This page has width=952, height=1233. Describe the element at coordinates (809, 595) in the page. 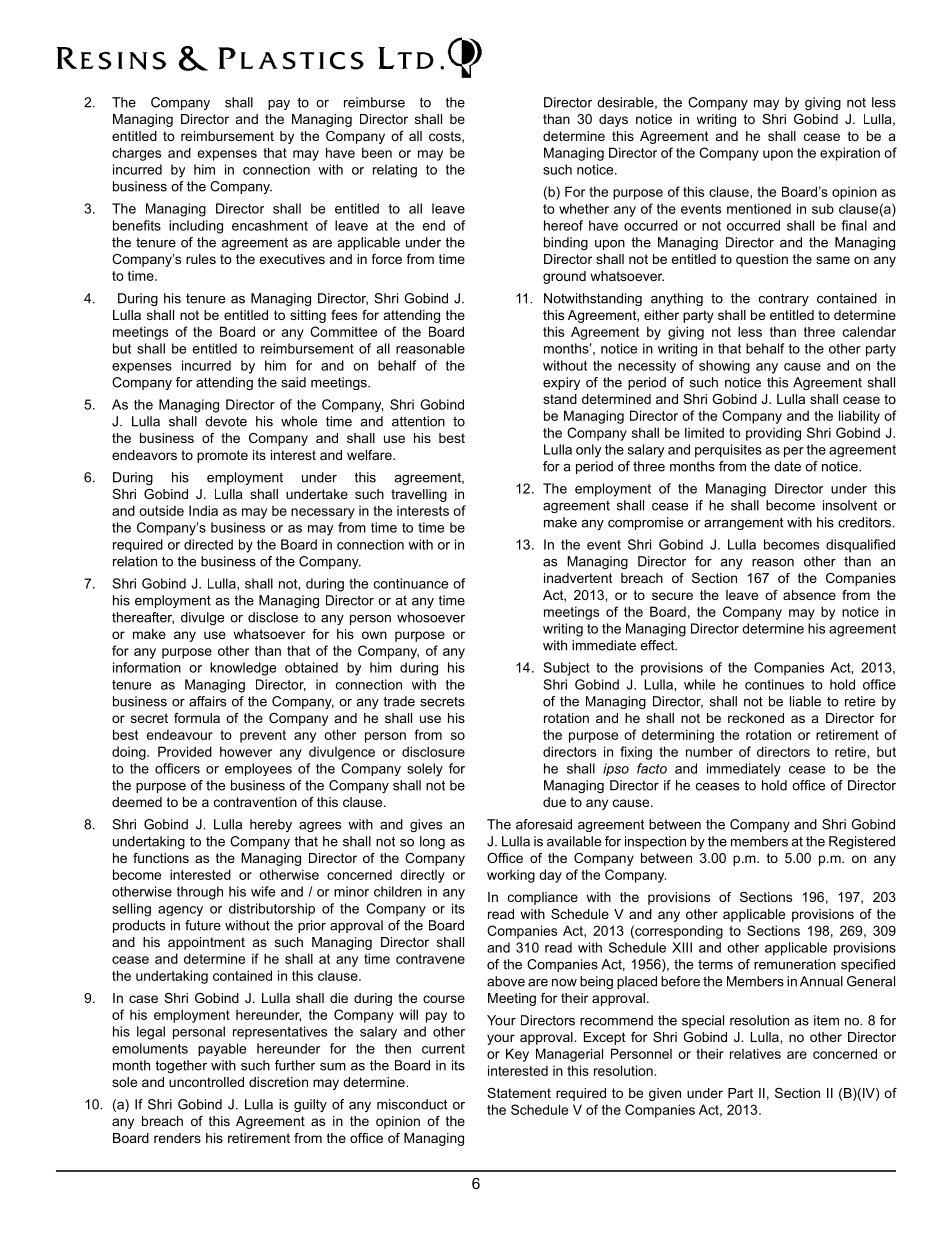

I see `absence` at that location.
